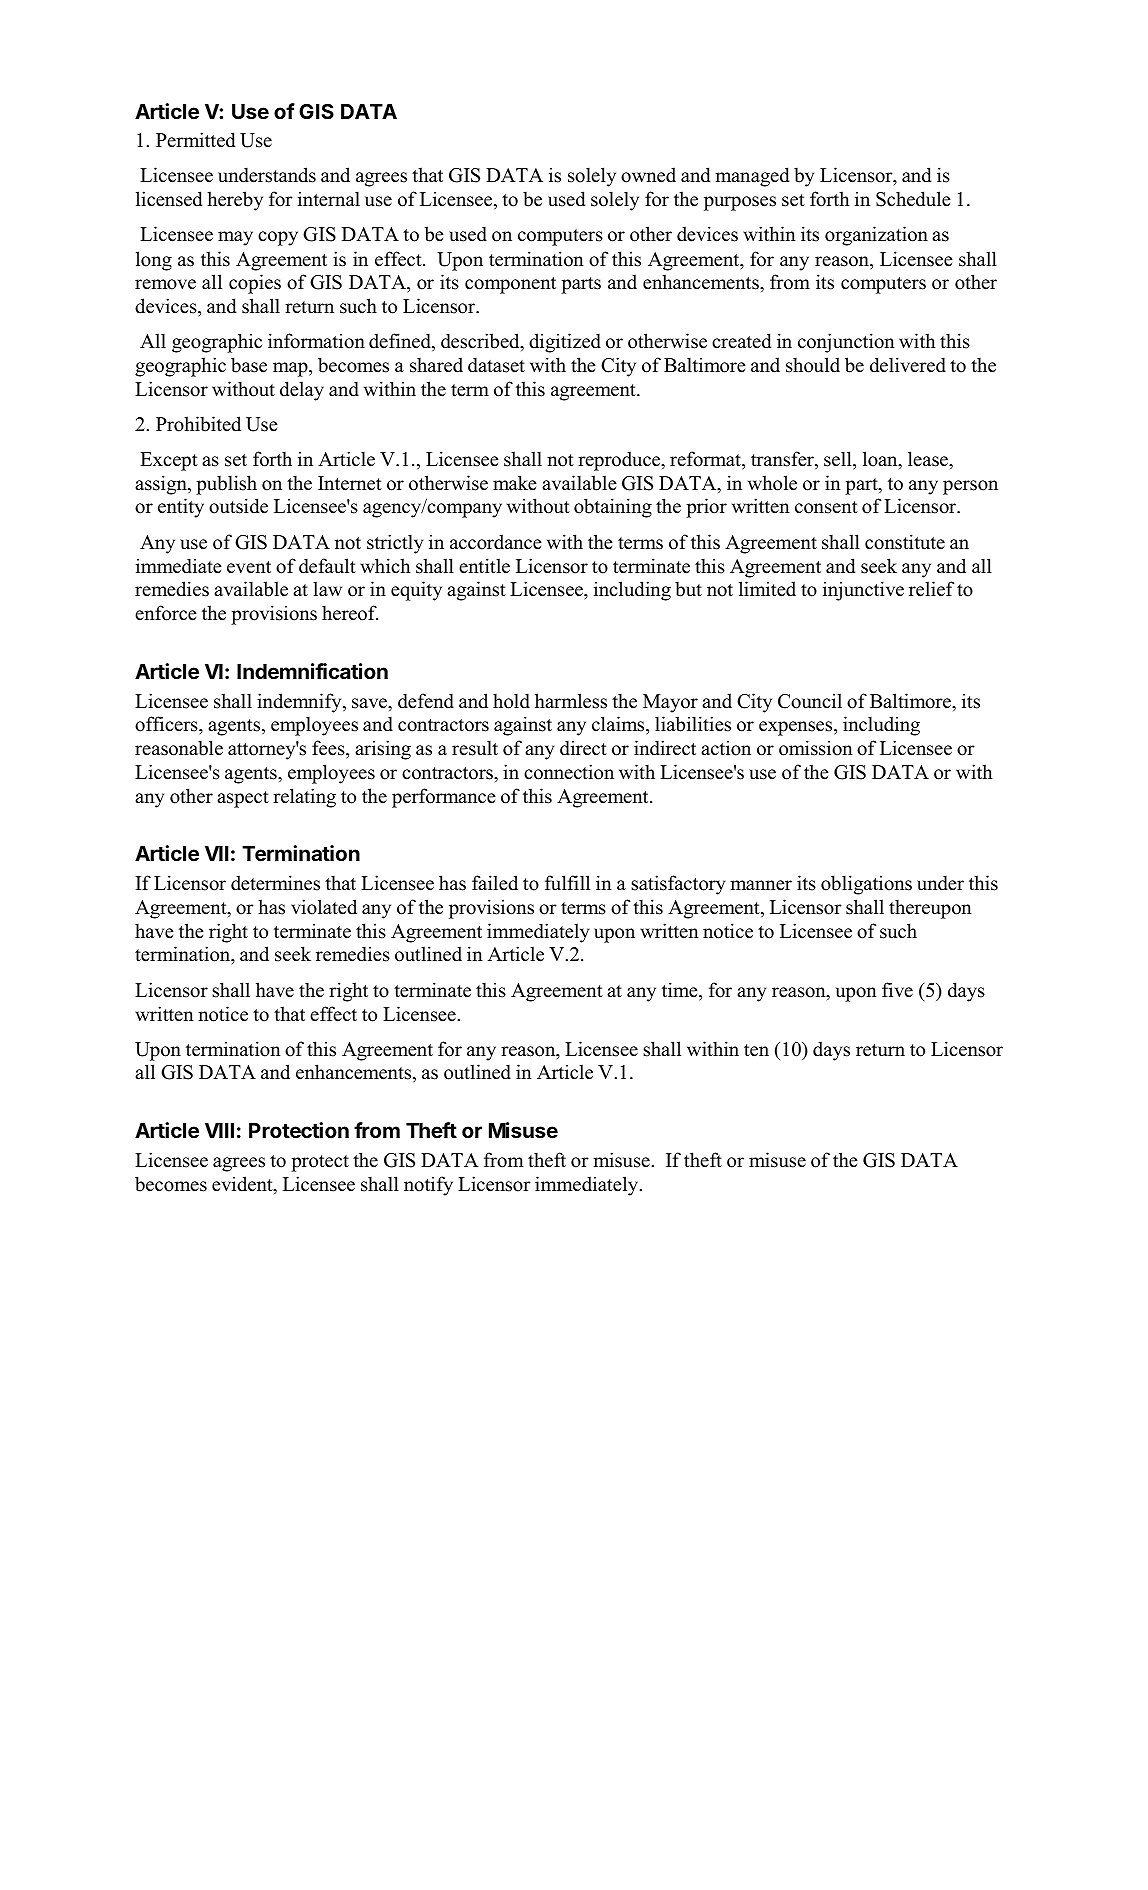  What do you see at coordinates (235, 201) in the screenshot?
I see `hereby` at bounding box center [235, 201].
